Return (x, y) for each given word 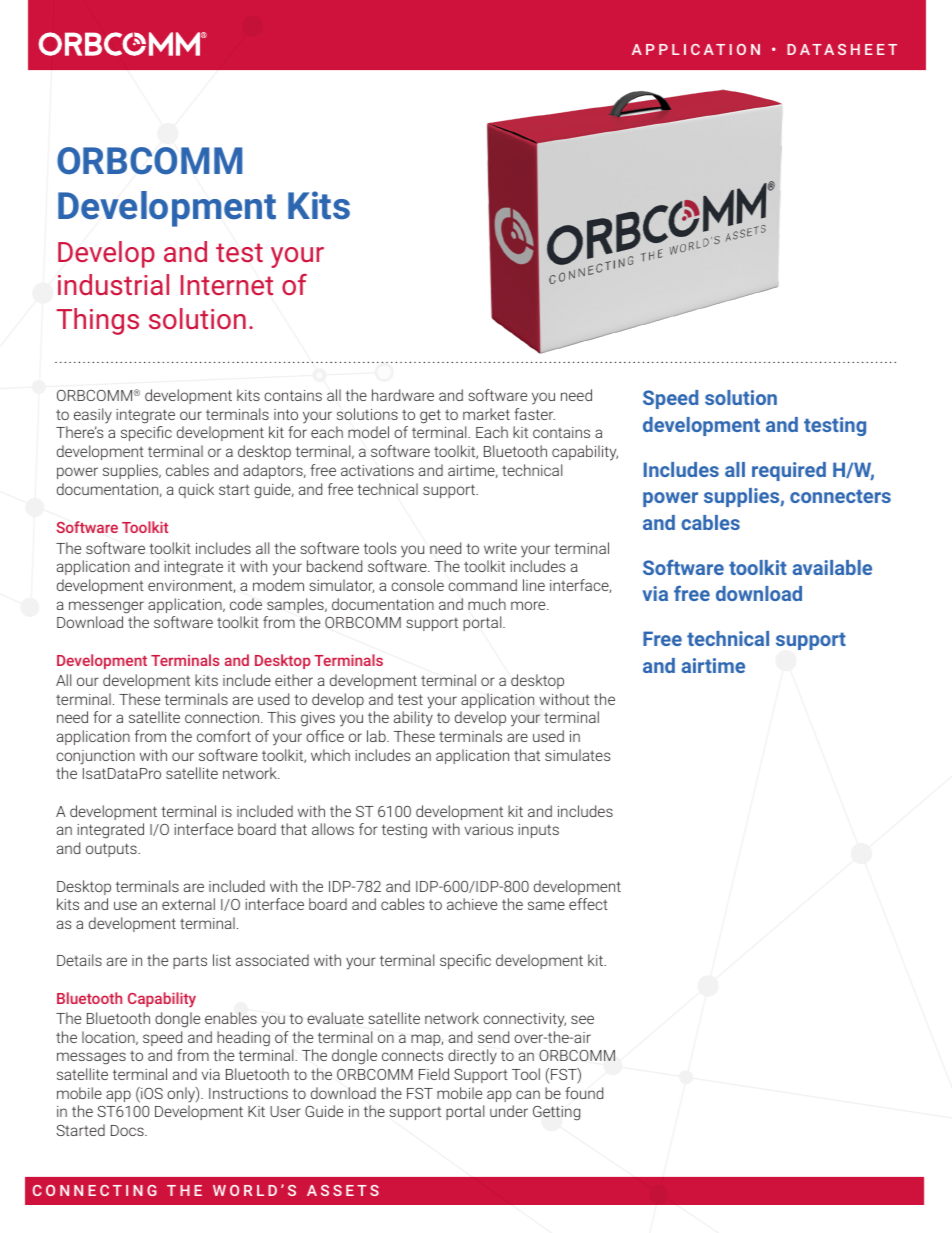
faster (534, 414)
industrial (113, 284)
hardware (403, 395)
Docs (128, 1130)
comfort (224, 736)
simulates (577, 755)
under (509, 1111)
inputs (538, 831)
